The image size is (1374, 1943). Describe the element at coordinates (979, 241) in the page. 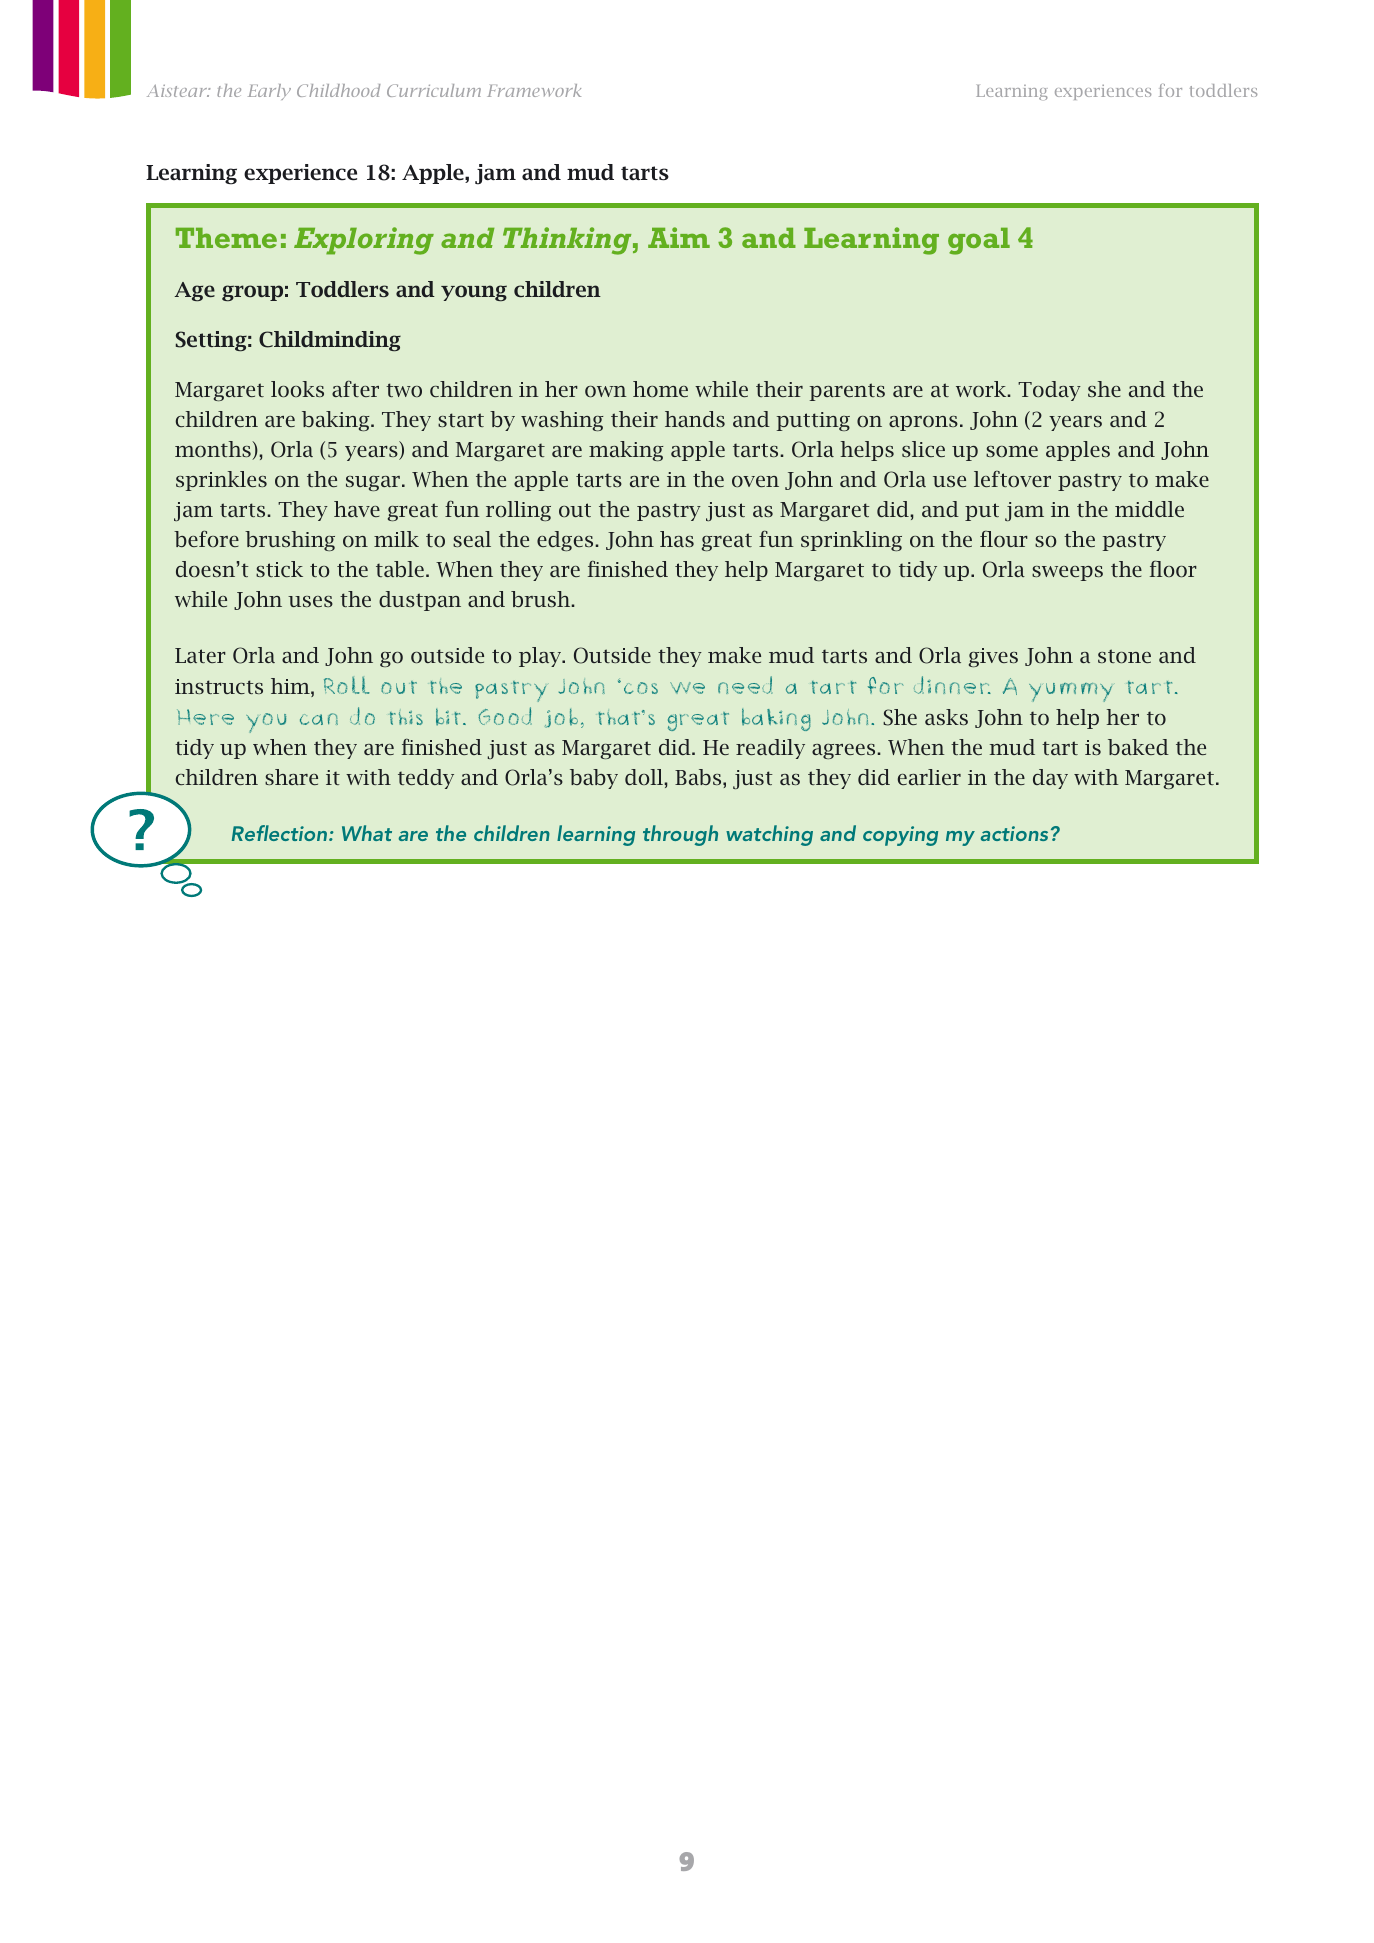

I see `goal` at that location.
